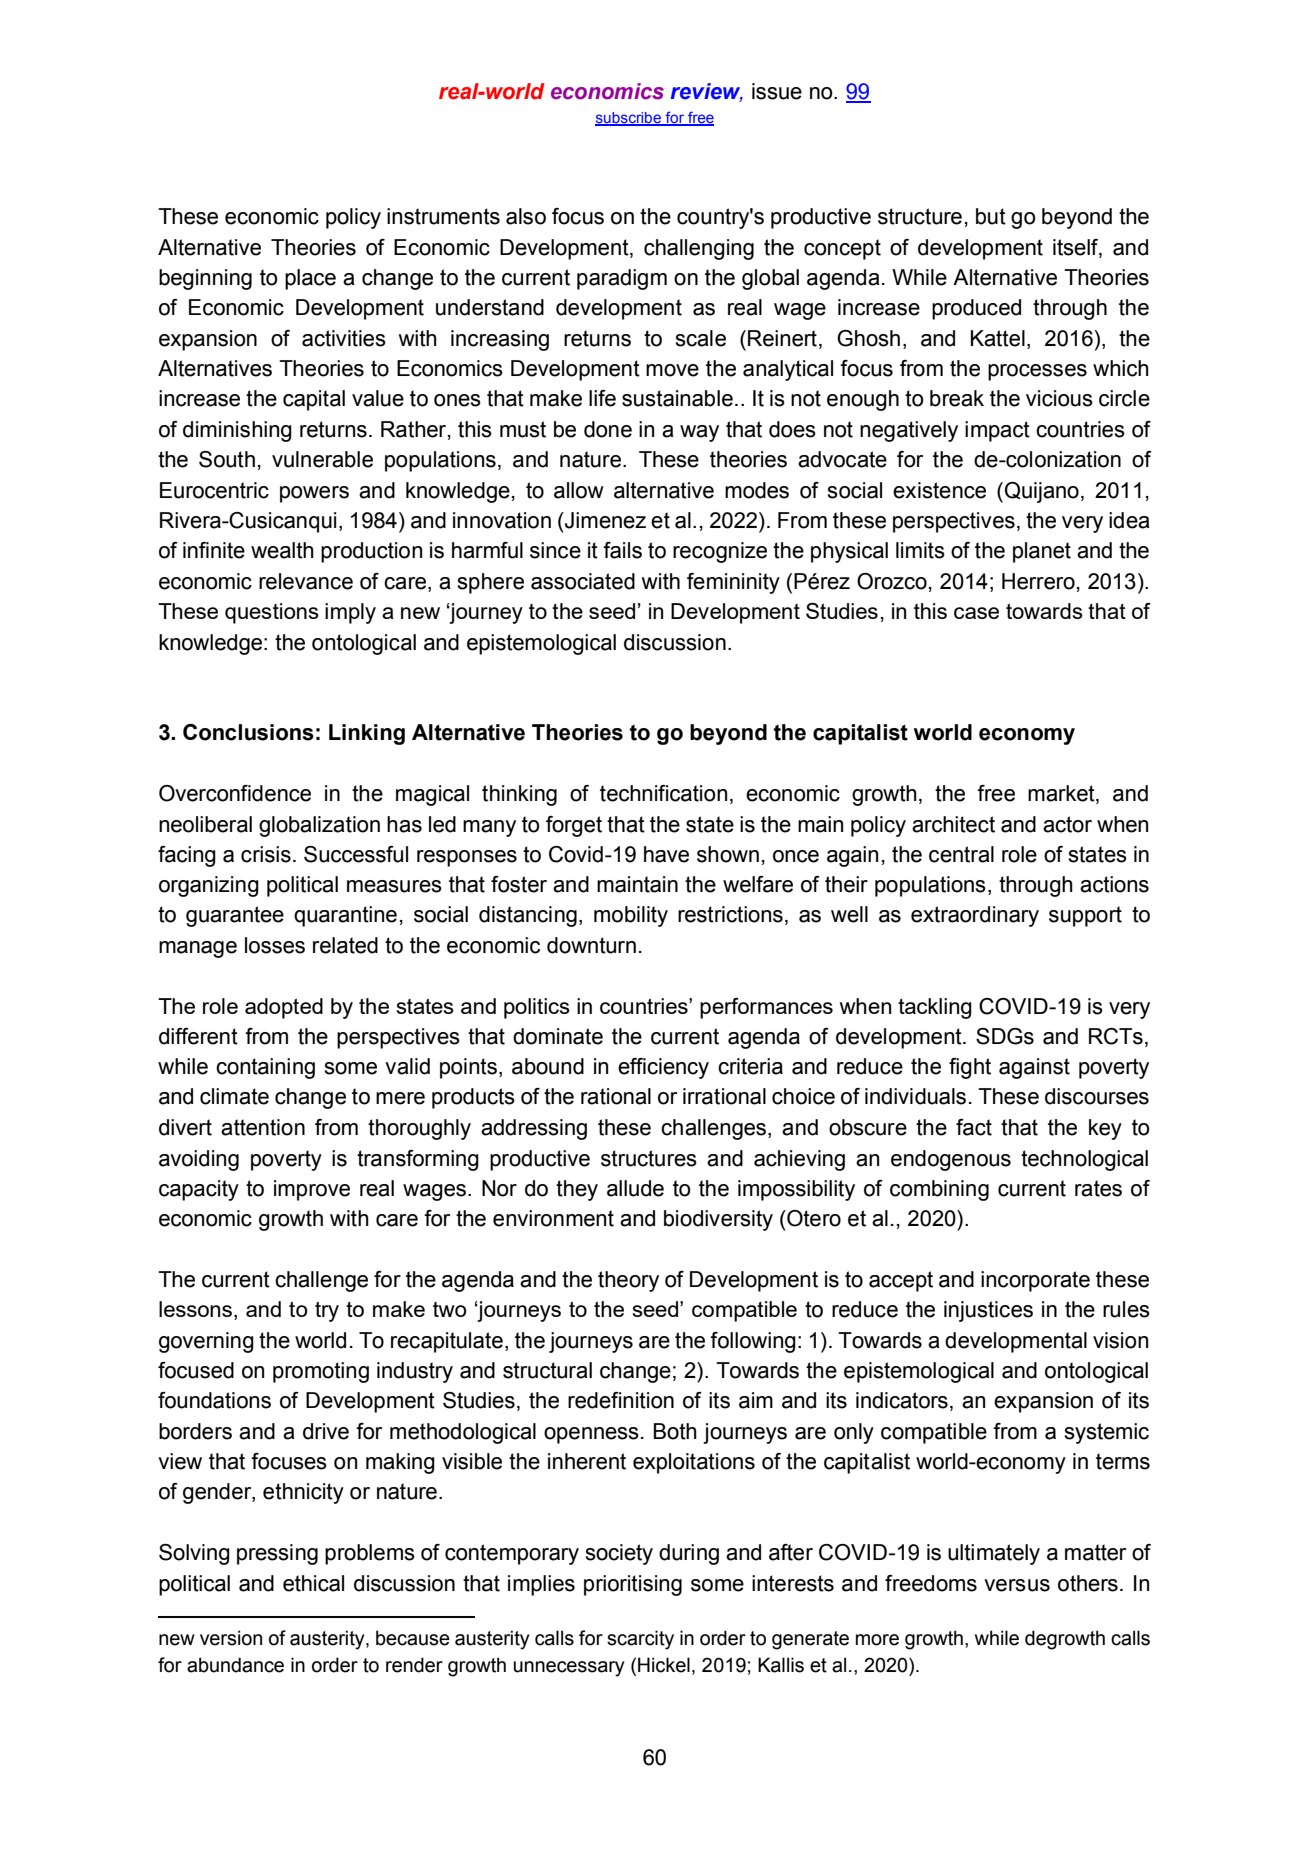 This page has height=1852, width=1309. Describe the element at coordinates (321, 1372) in the page. I see `promoting` at that location.
